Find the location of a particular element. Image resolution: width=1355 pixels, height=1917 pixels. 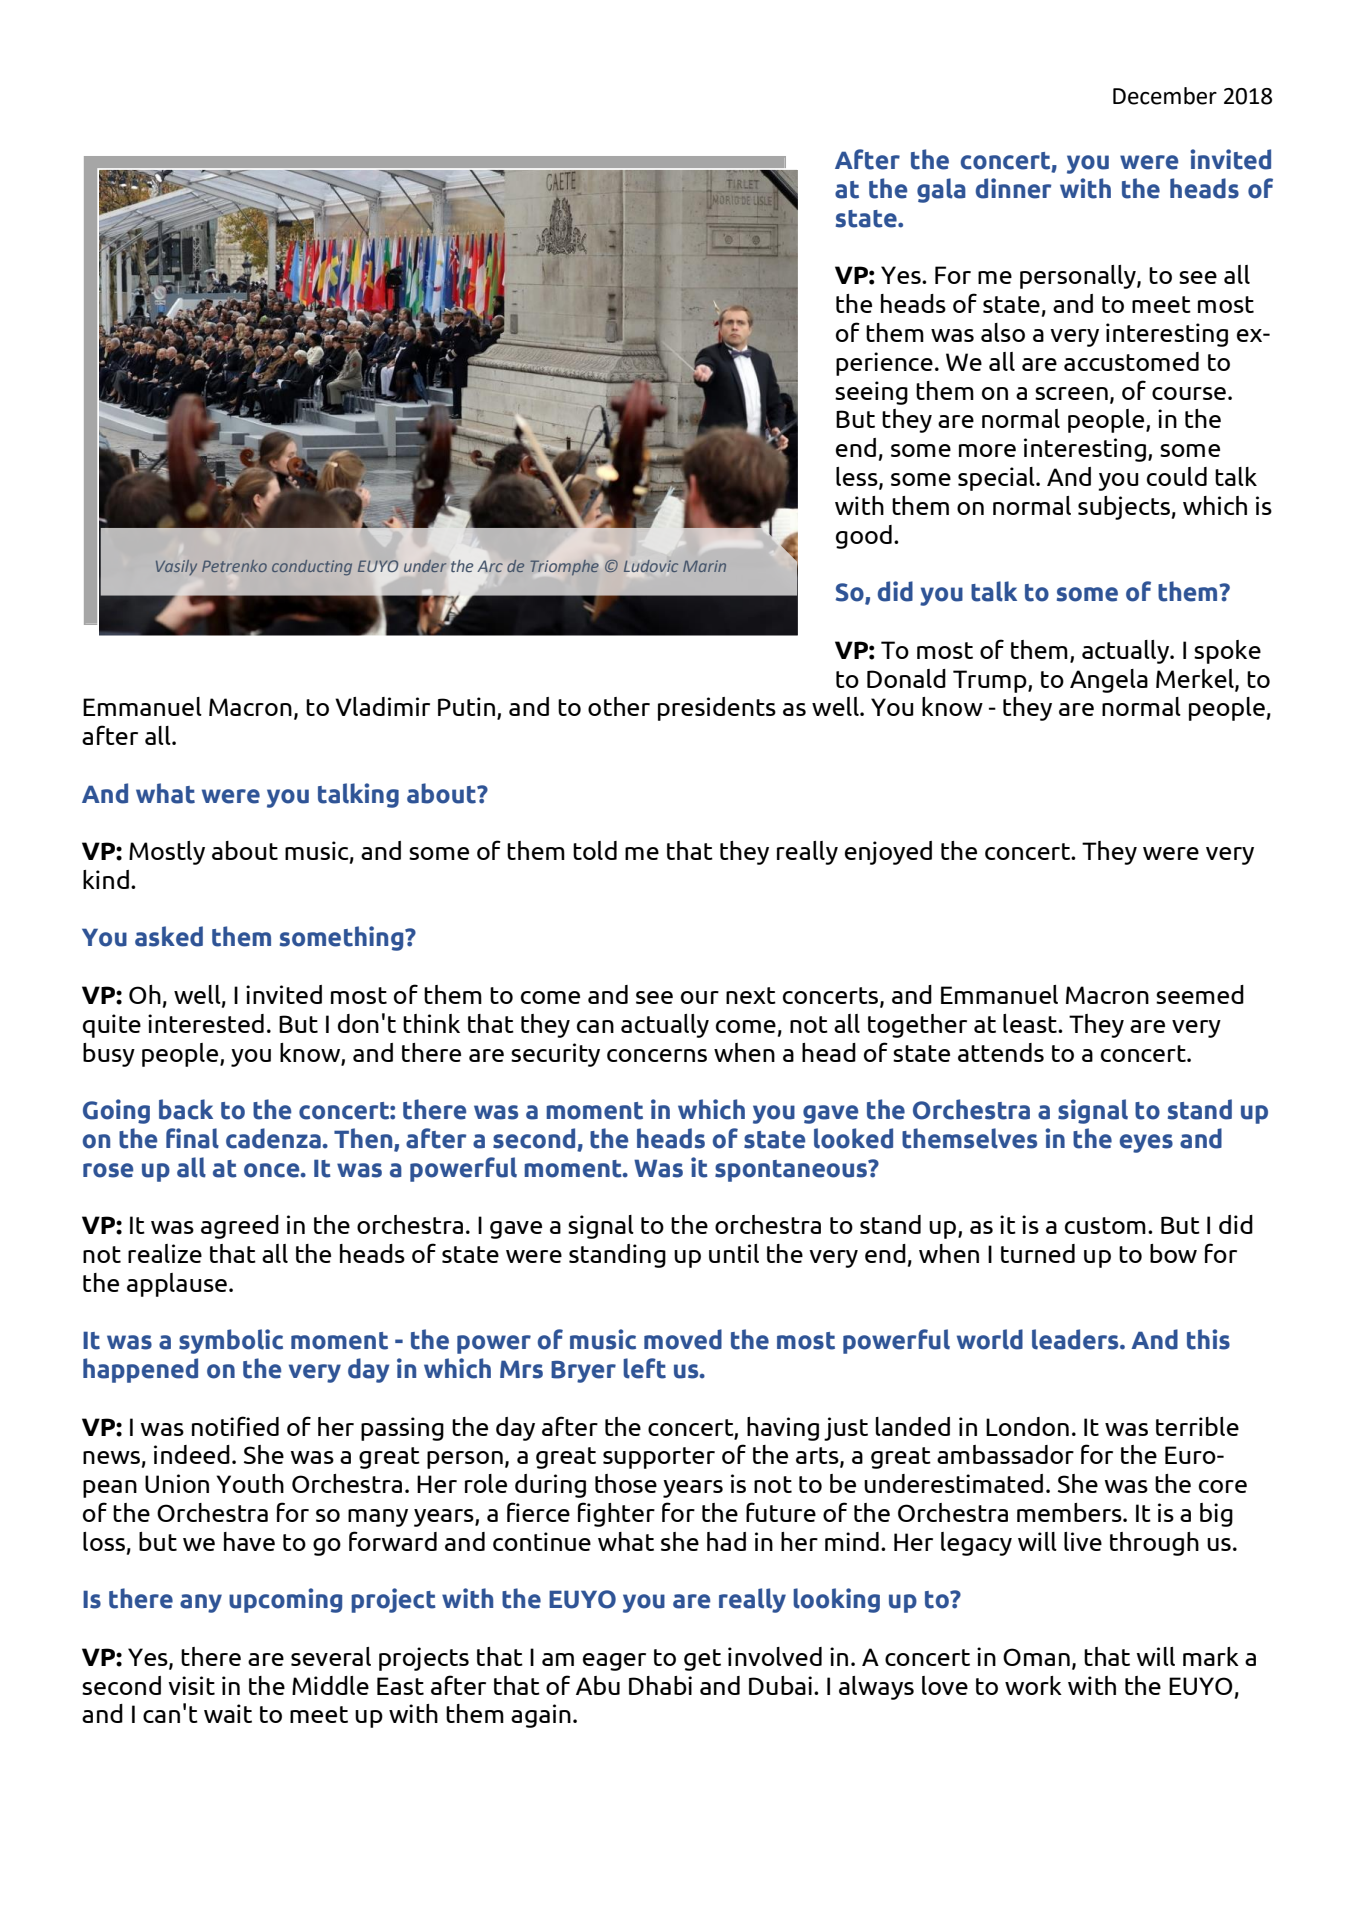

applause is located at coordinates (177, 1285).
